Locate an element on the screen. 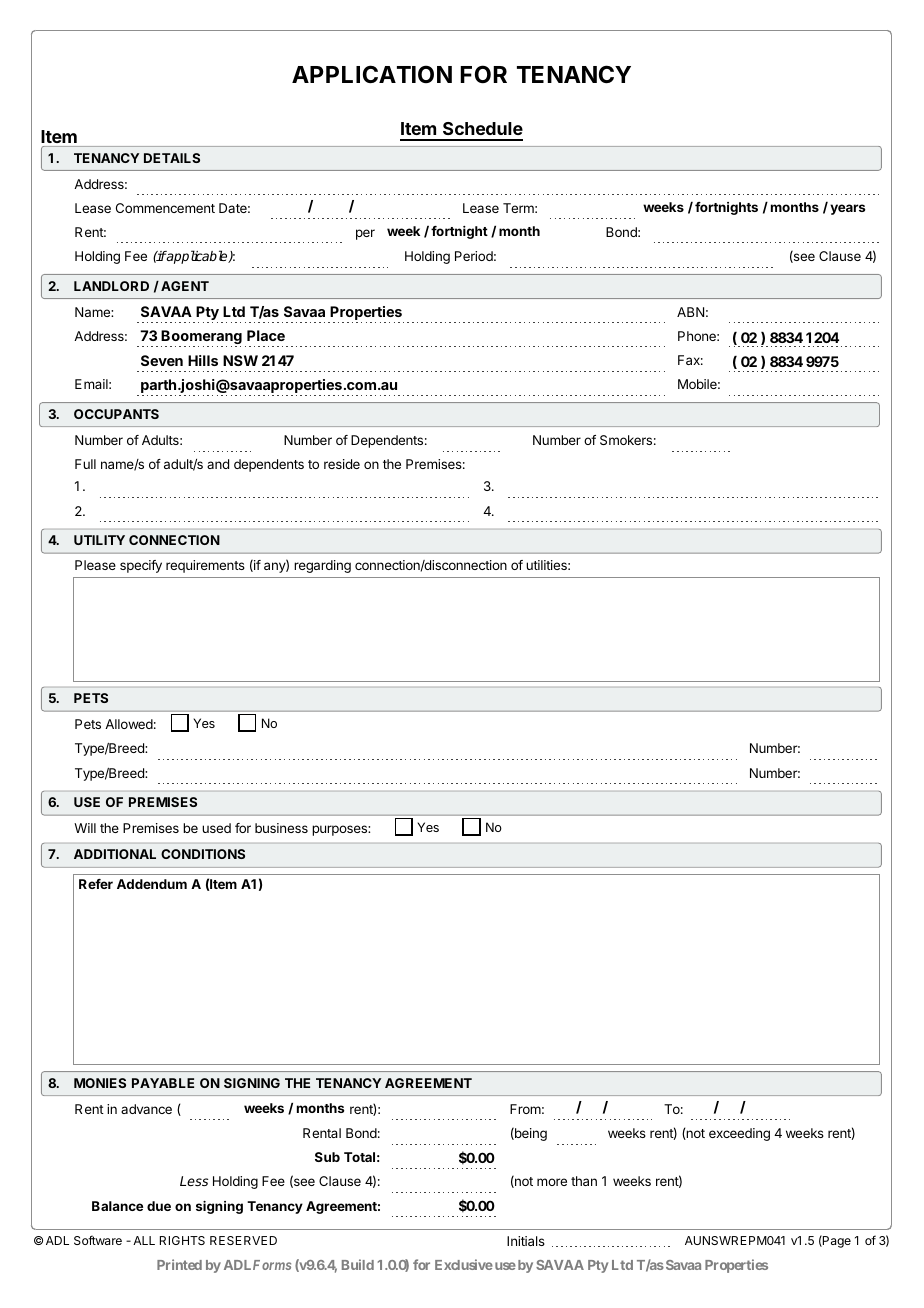 The width and height of the screenshot is (924, 1308). Full is located at coordinates (85, 464).
